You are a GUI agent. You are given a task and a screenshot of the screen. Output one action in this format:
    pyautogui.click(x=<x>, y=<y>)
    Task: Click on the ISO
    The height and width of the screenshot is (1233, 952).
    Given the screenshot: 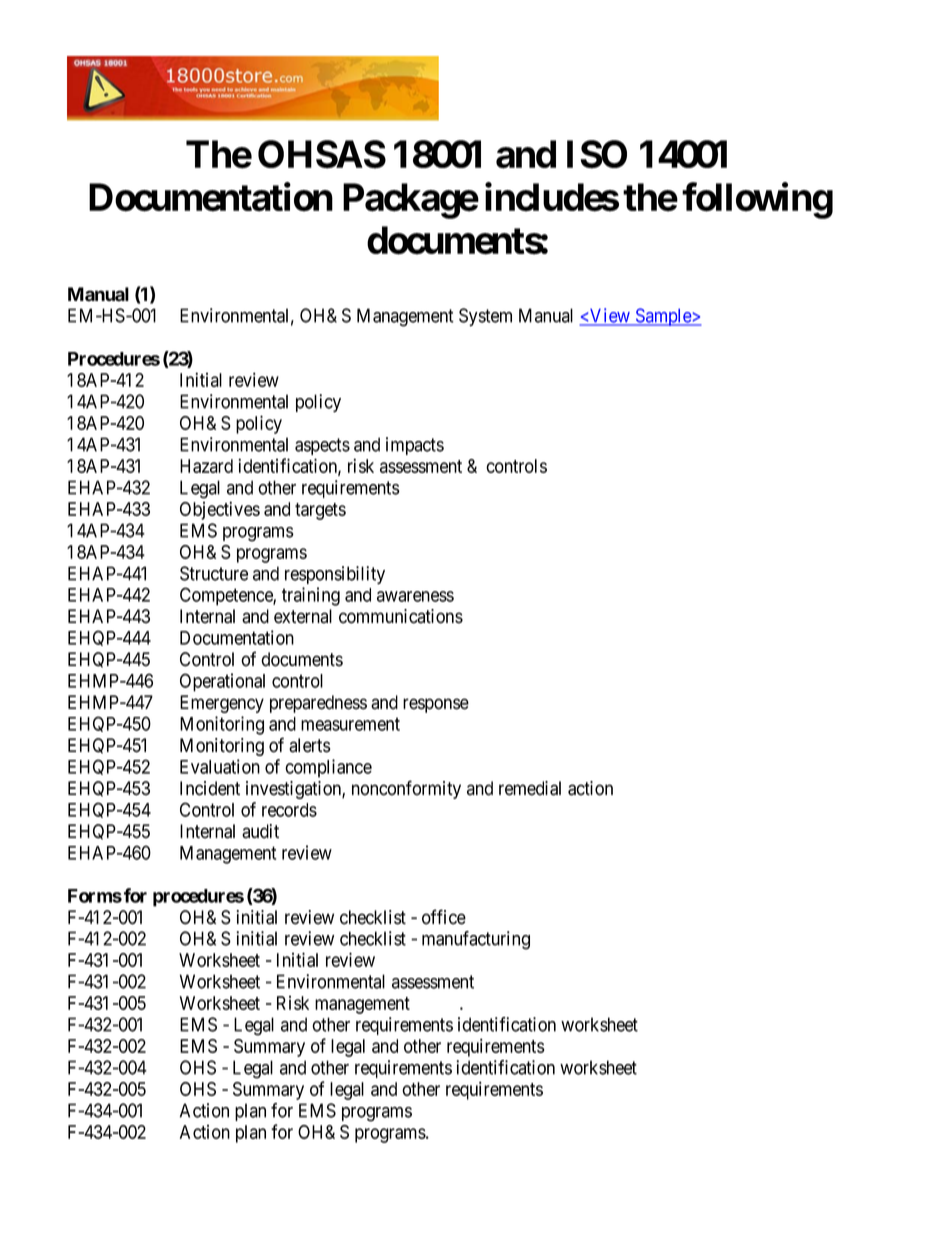 What is the action you would take?
    pyautogui.click(x=597, y=154)
